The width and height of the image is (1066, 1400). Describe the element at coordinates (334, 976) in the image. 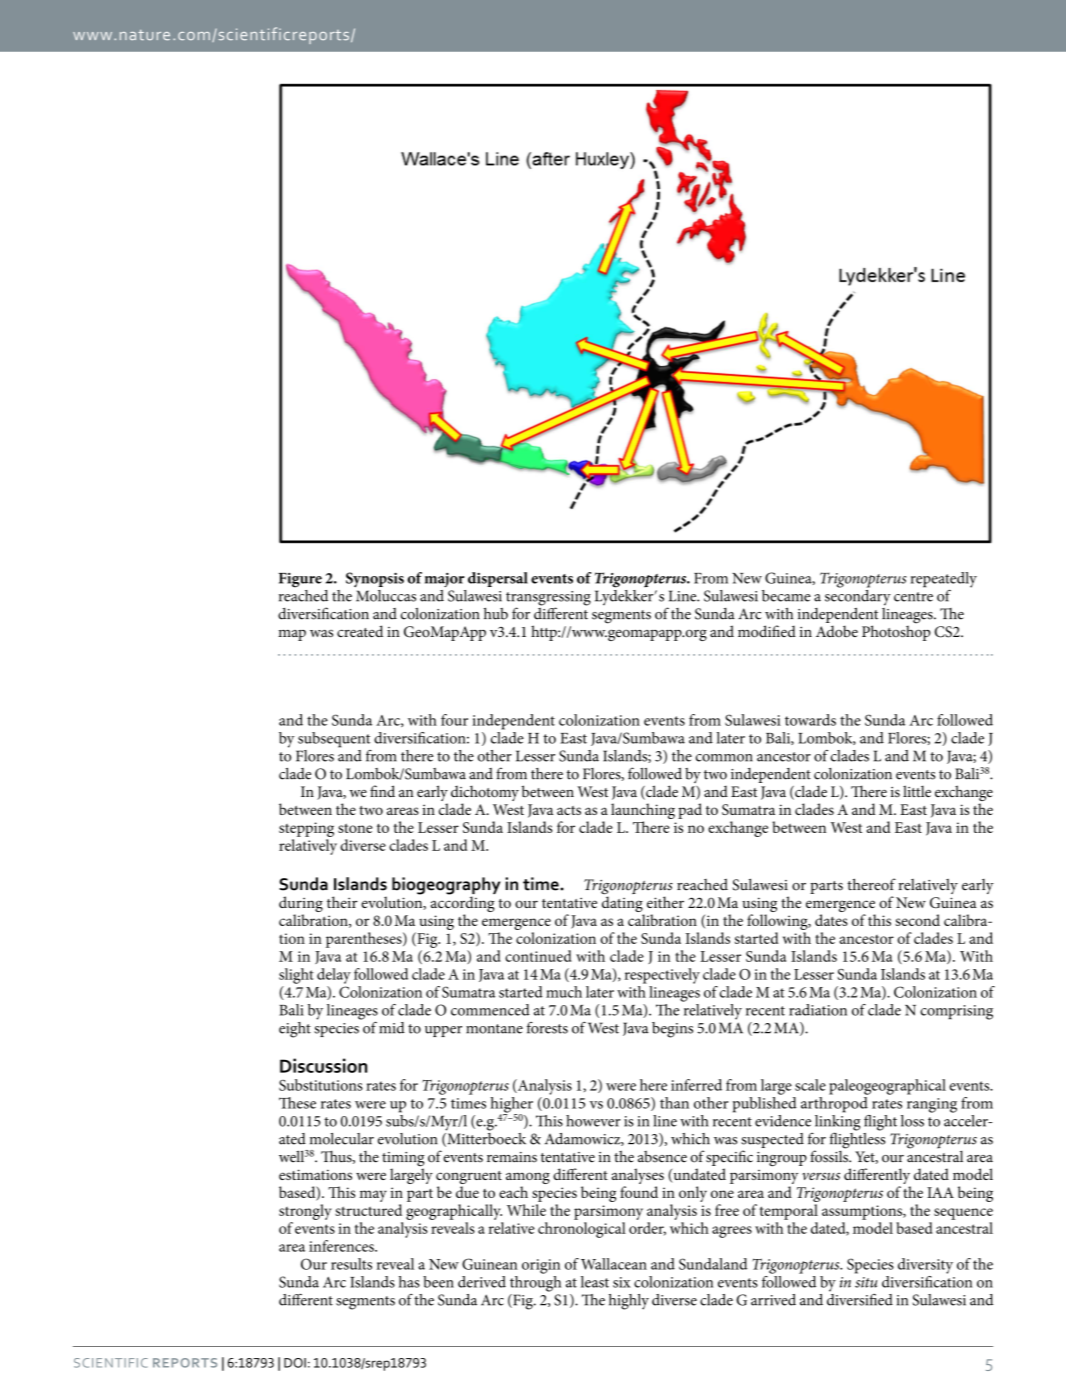

I see `delay` at that location.
